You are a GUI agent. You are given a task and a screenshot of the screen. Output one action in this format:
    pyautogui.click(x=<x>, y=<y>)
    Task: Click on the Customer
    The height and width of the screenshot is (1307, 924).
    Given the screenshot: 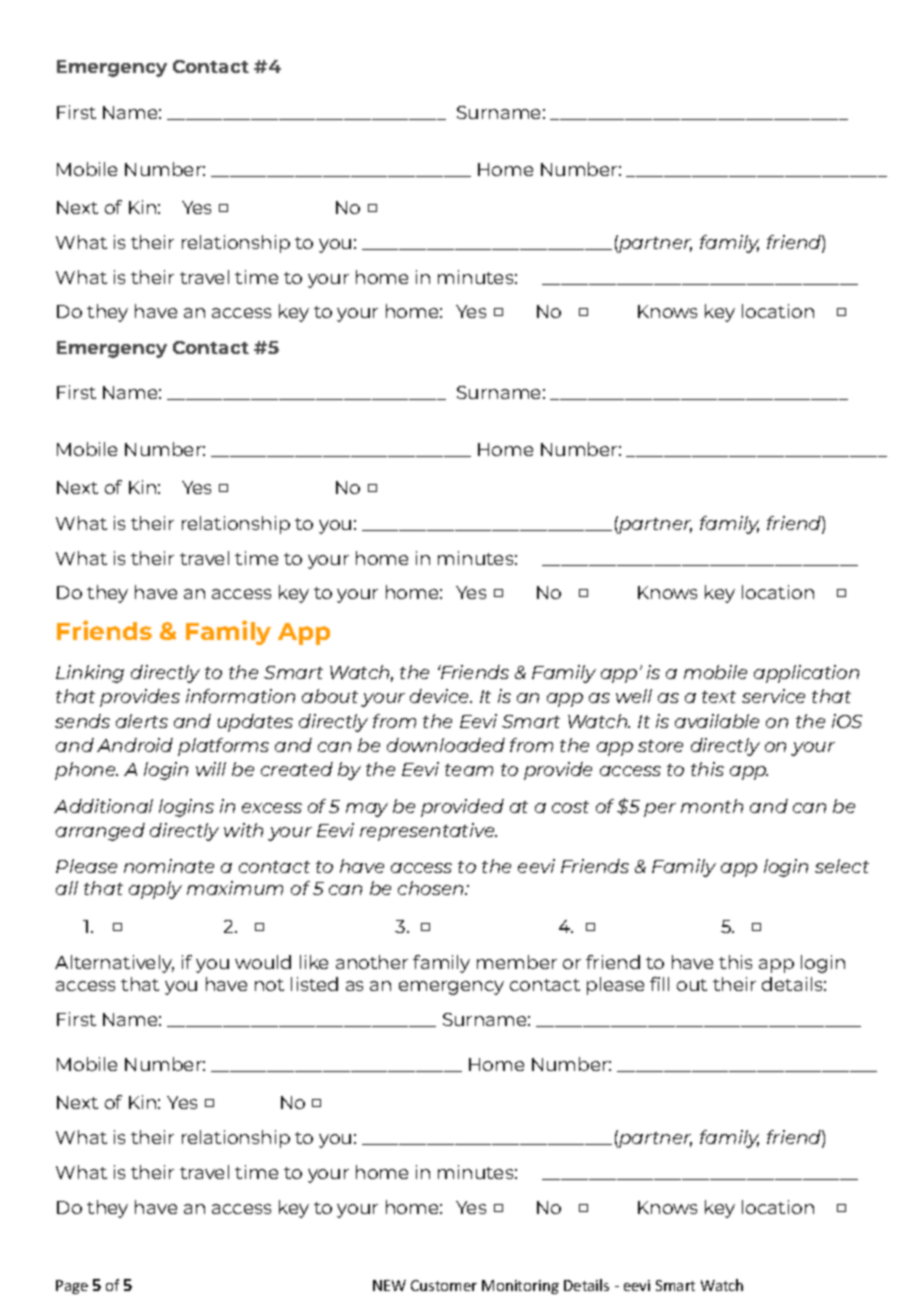 What is the action you would take?
    pyautogui.click(x=444, y=1285)
